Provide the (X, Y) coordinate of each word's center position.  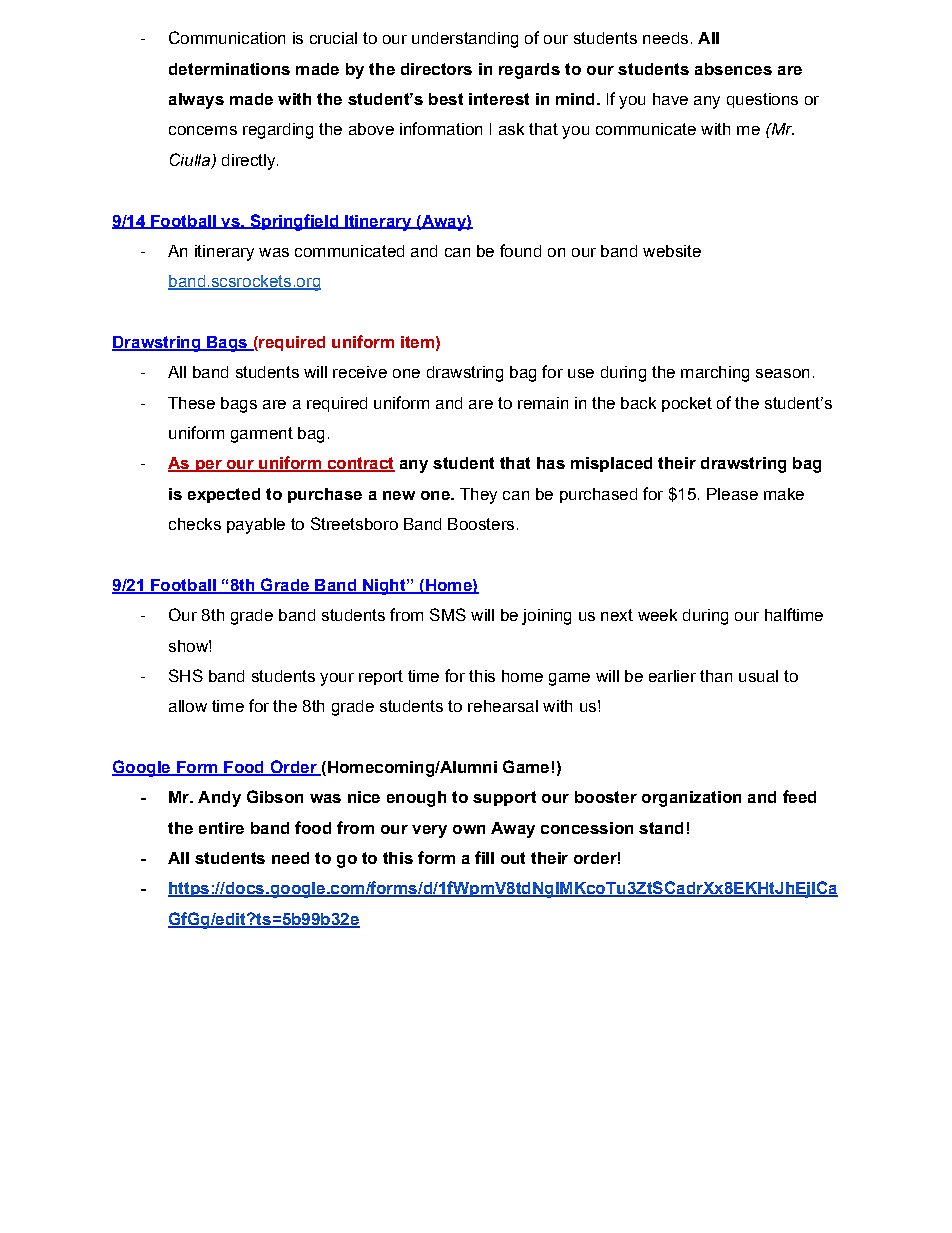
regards (529, 71)
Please (732, 494)
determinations (229, 69)
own (469, 829)
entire (221, 828)
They (478, 496)
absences (733, 69)
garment (262, 435)
